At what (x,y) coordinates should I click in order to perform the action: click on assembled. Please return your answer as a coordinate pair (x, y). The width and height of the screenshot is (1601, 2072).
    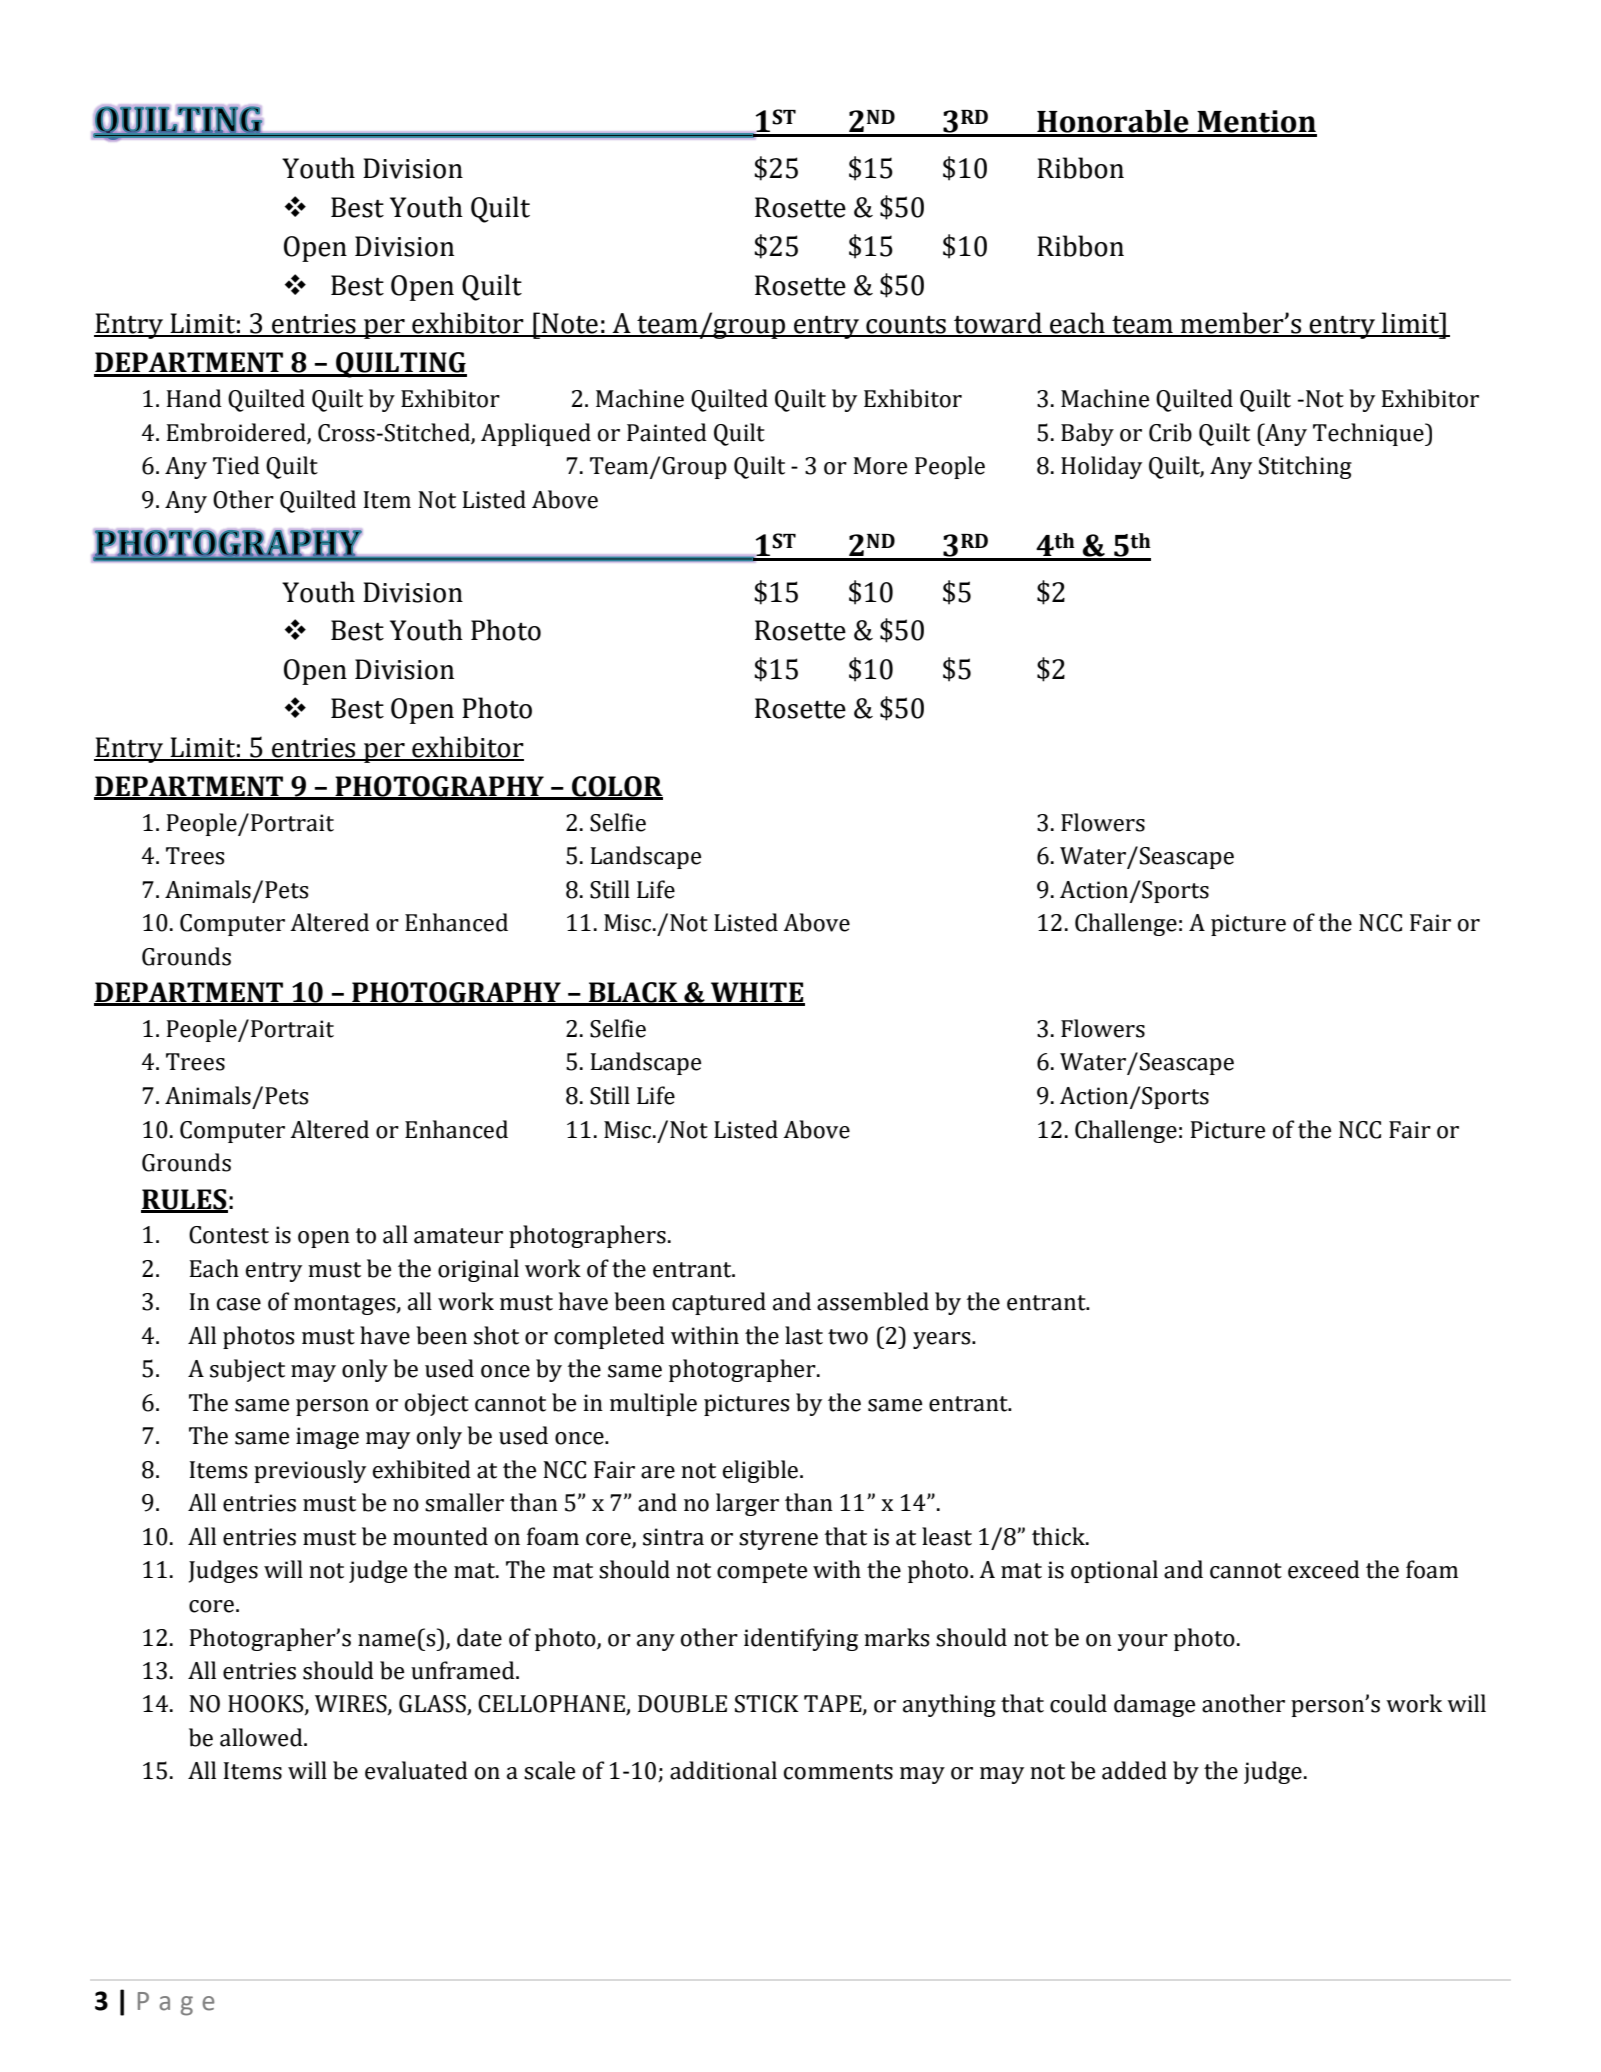
    Looking at the image, I should click on (873, 1301).
